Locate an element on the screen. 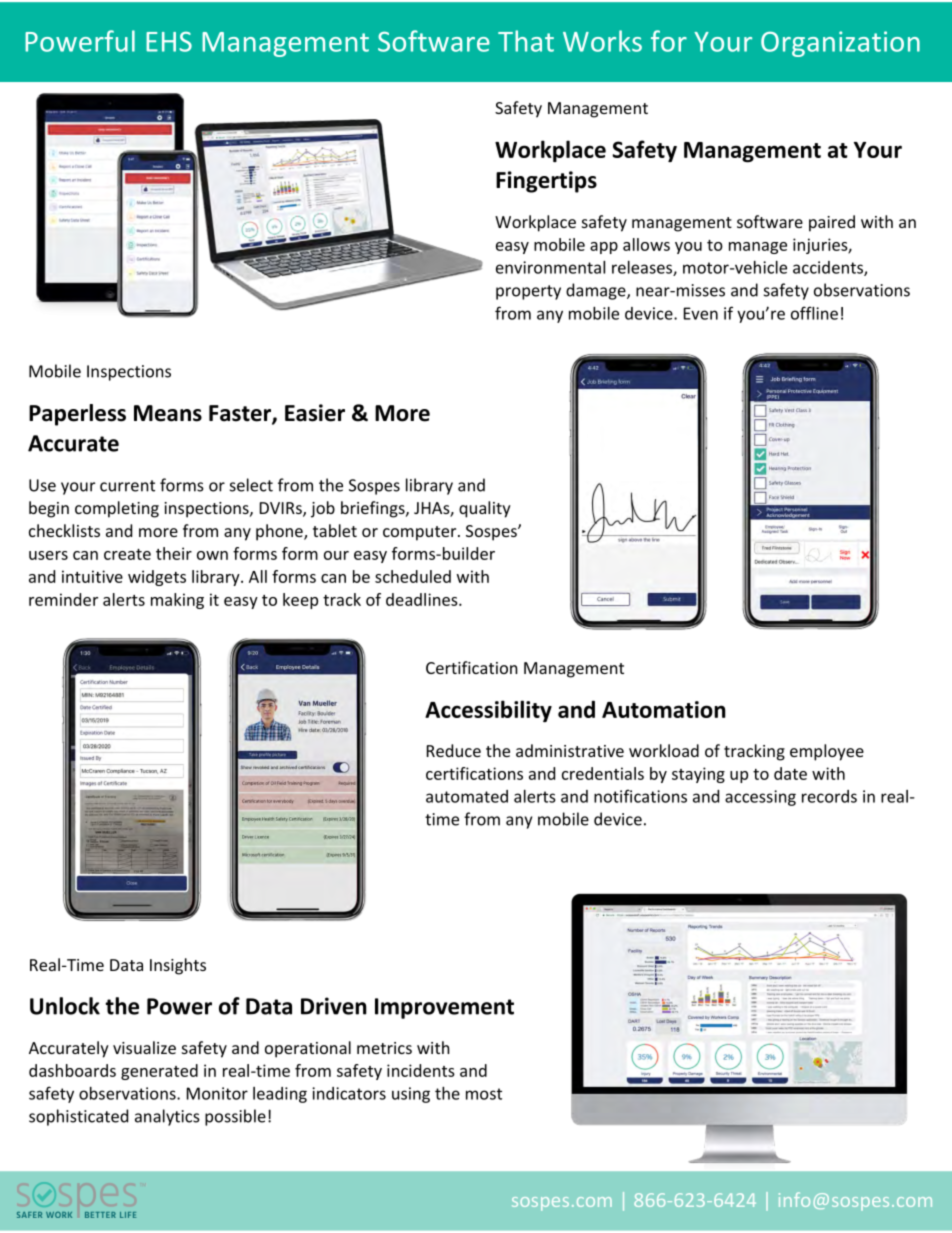 The image size is (952, 1233). EHS is located at coordinates (169, 41).
